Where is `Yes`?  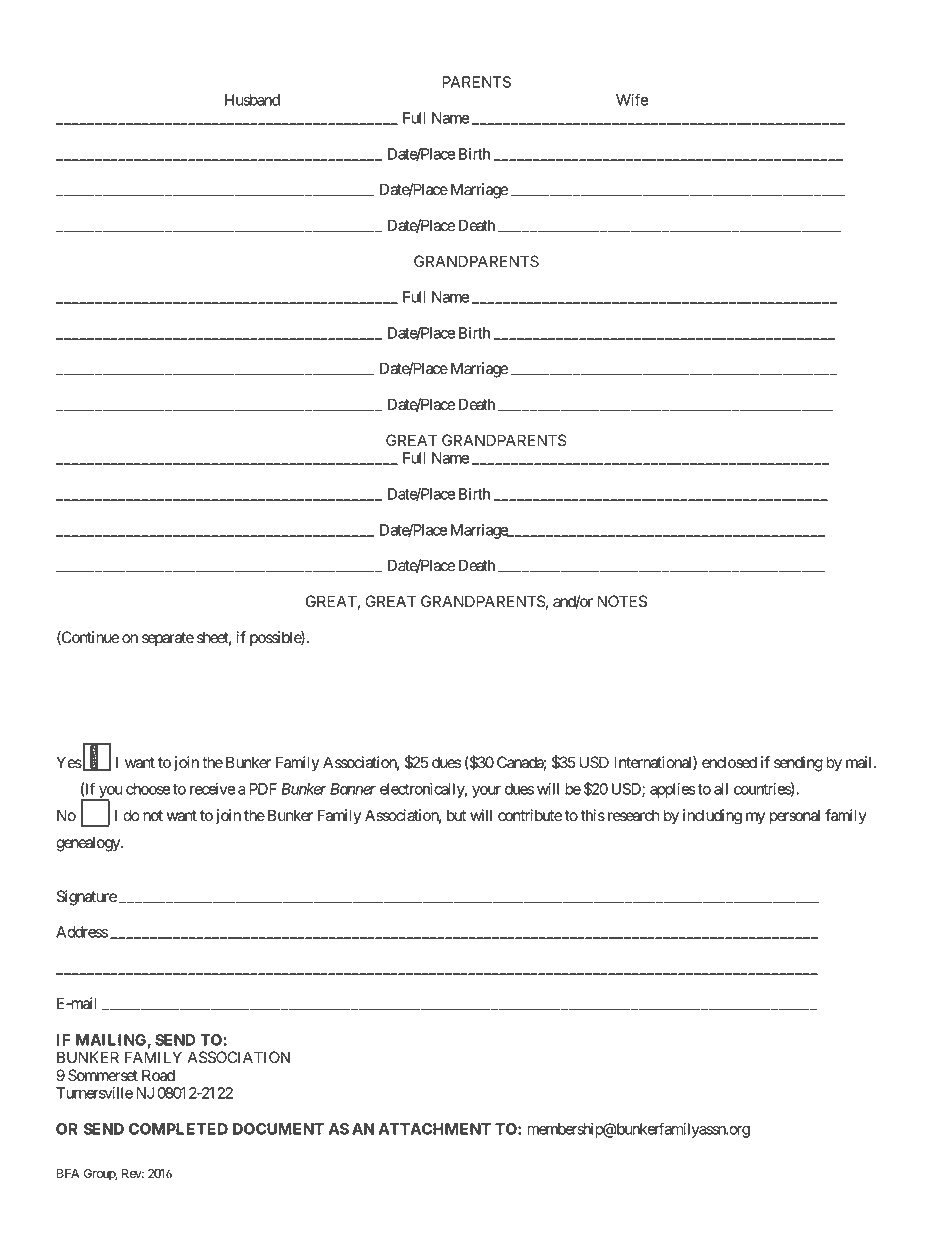 Yes is located at coordinates (69, 762).
